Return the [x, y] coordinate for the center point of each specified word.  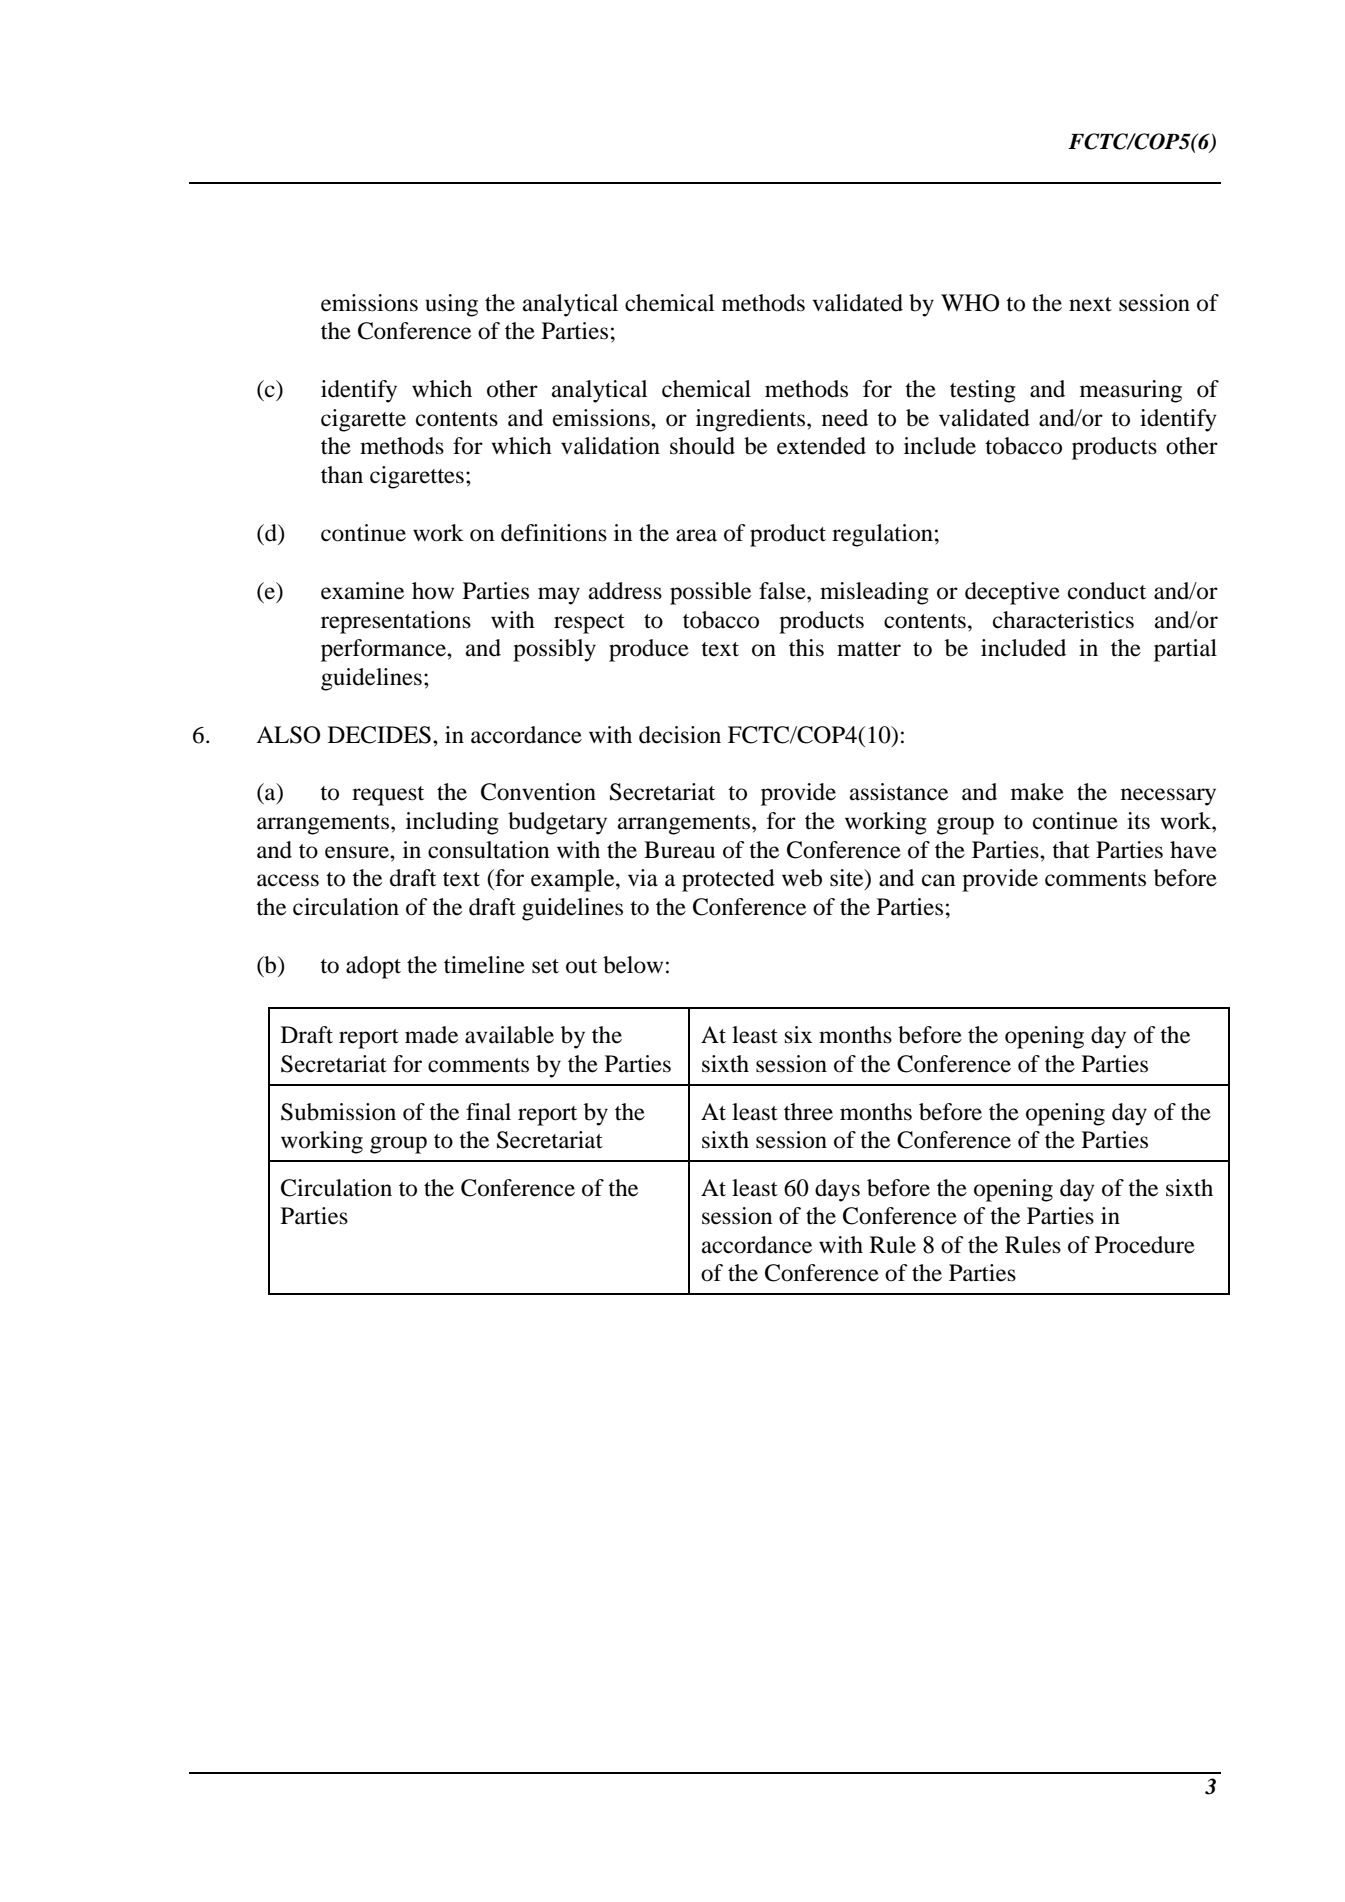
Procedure [1145, 1245]
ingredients [752, 420]
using [451, 305]
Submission [338, 1112]
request [388, 796]
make [1037, 792]
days [837, 1190]
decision [680, 735]
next [1090, 304]
